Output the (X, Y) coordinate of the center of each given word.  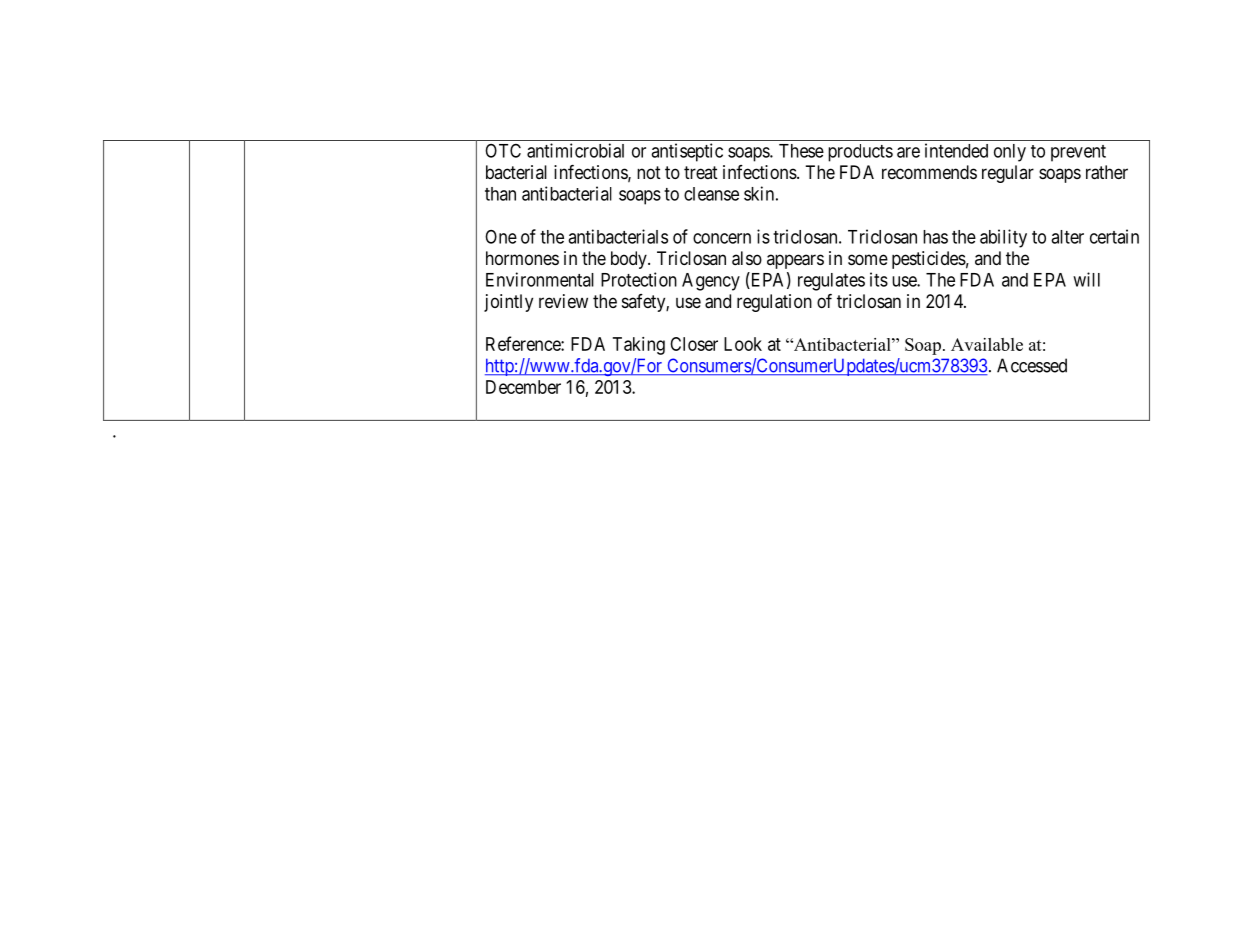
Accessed (1032, 365)
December (523, 387)
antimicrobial (575, 150)
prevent (1078, 153)
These (801, 151)
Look (743, 344)
